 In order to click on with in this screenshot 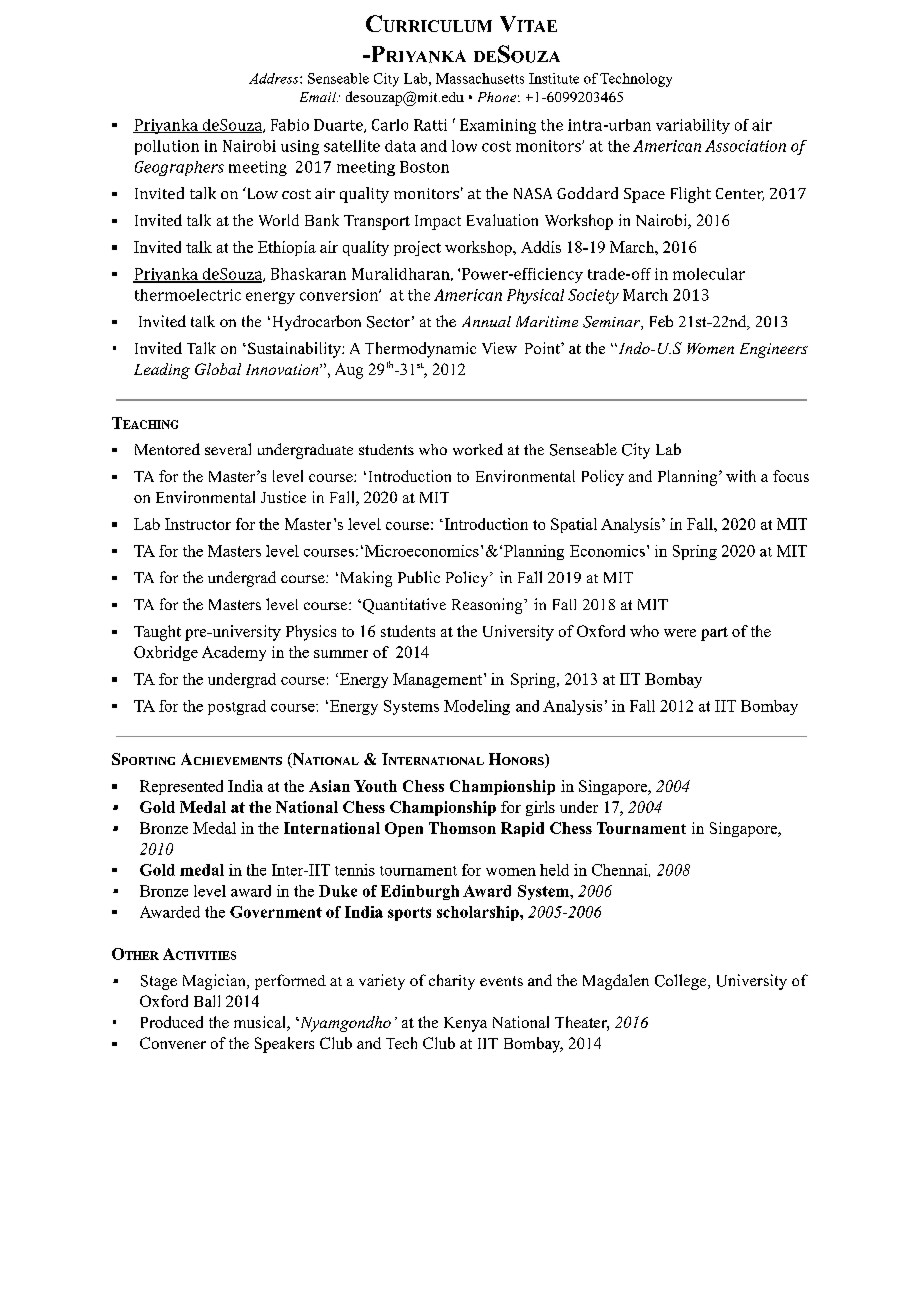, I will do `click(741, 476)`.
